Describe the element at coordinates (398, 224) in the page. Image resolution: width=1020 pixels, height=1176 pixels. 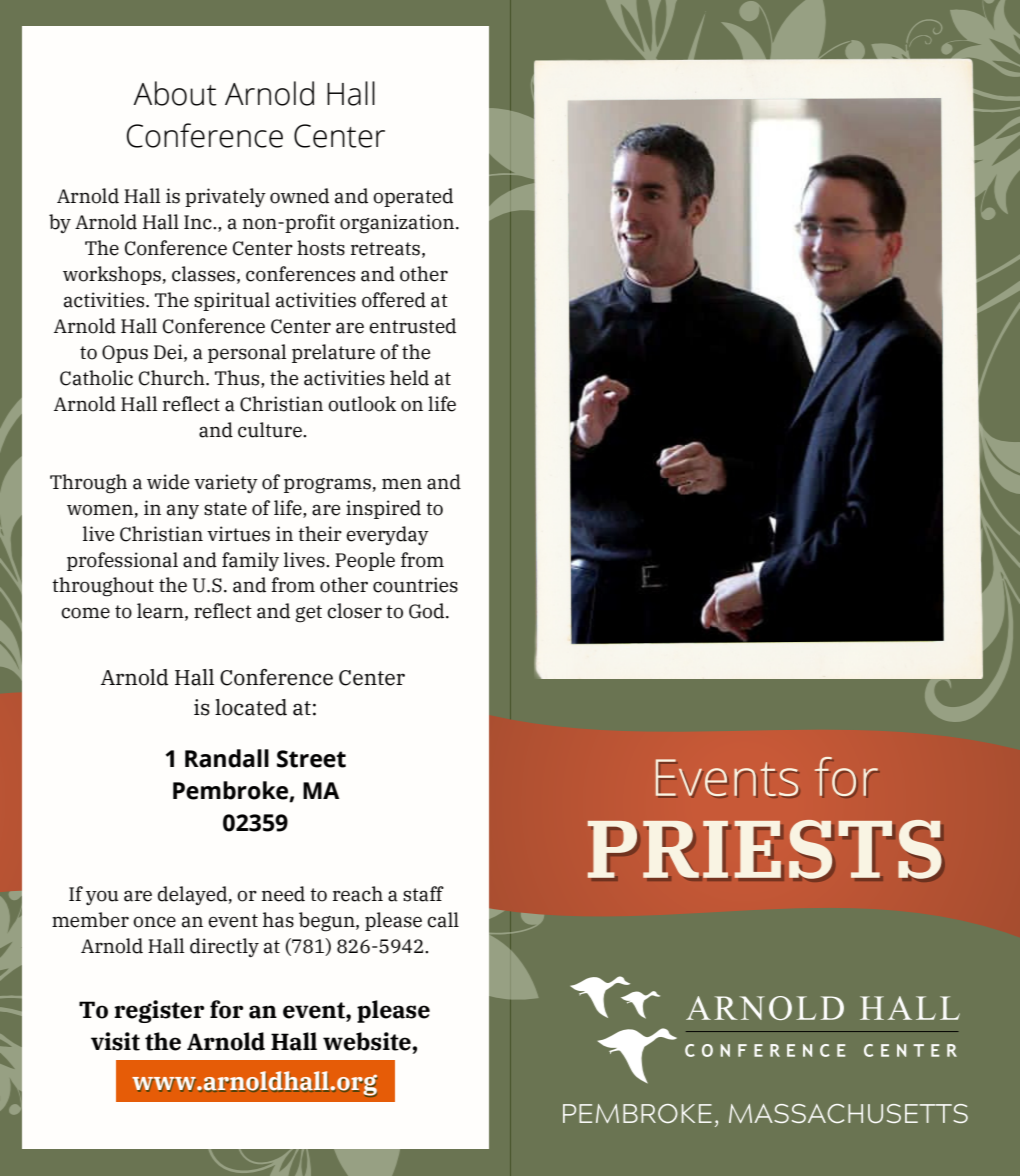
I see `organization` at that location.
